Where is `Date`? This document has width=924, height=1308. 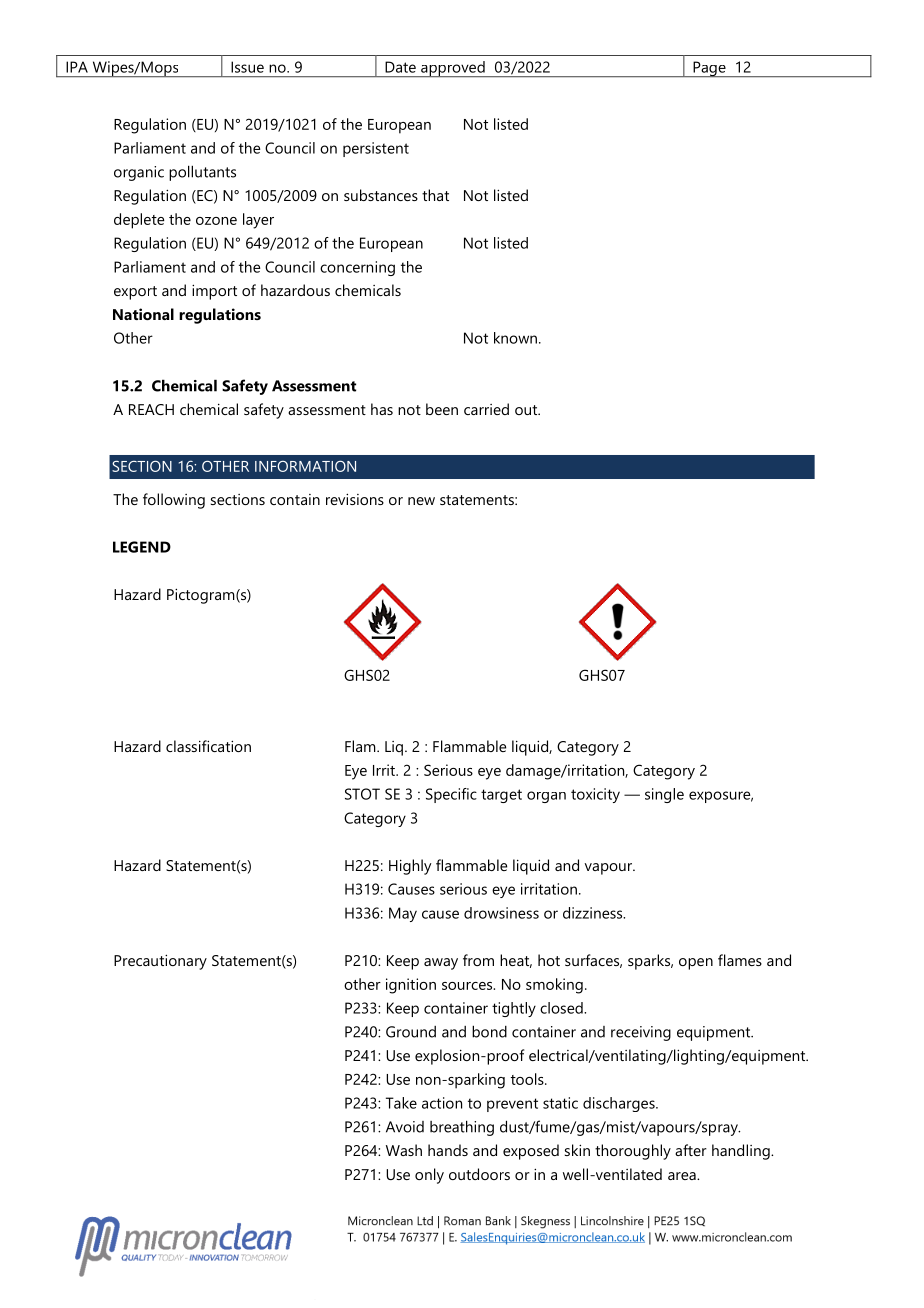
Date is located at coordinates (400, 67).
